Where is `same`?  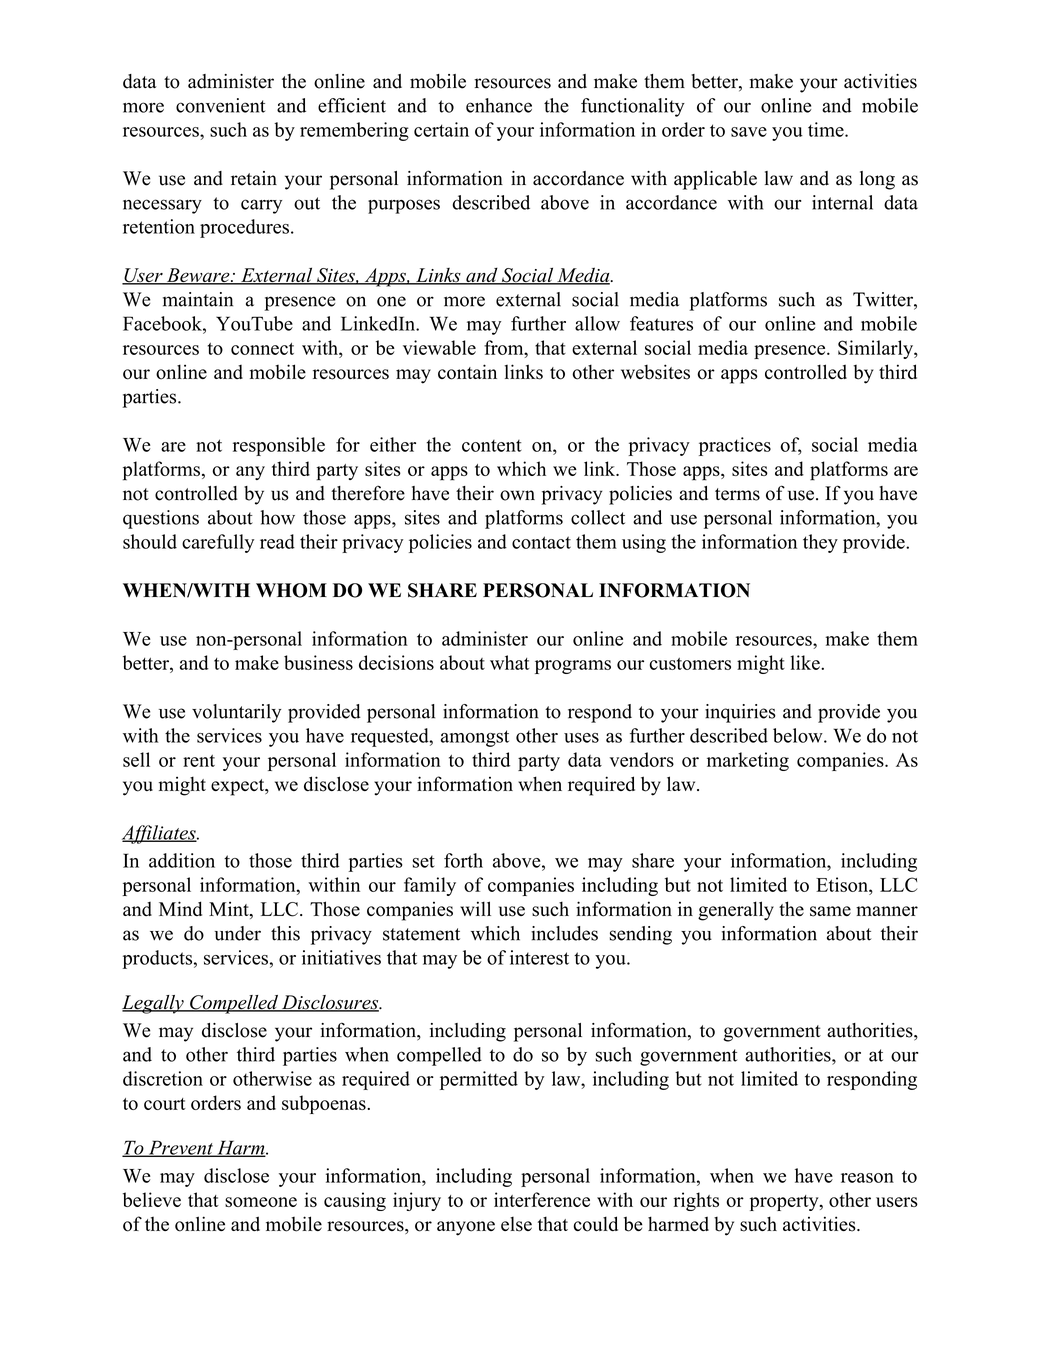 same is located at coordinates (830, 911).
